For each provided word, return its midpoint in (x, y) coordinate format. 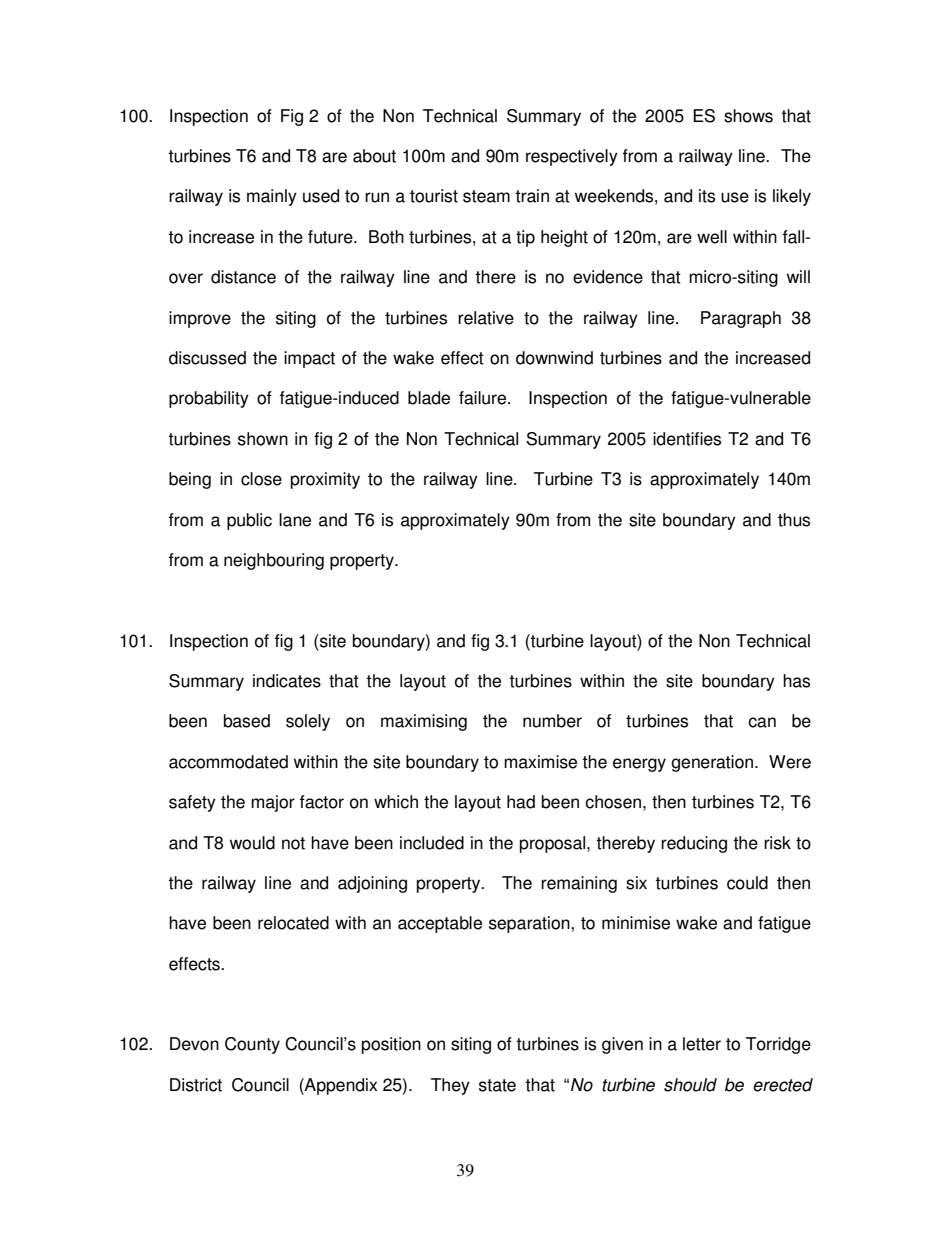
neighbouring (274, 561)
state (497, 1085)
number (552, 721)
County (252, 1045)
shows (748, 116)
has (796, 681)
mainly (272, 197)
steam (486, 196)
